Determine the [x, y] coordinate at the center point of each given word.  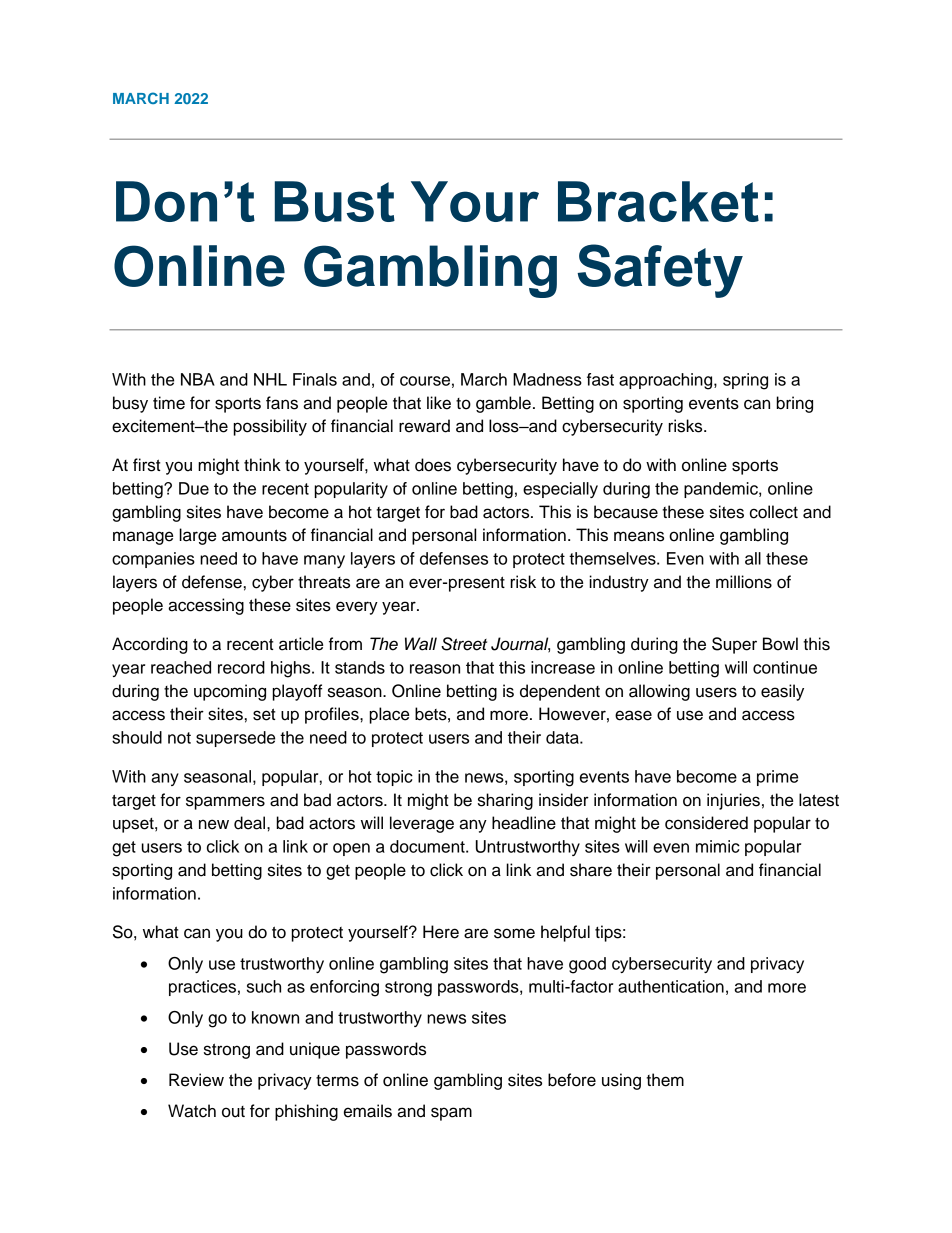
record [241, 667]
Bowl [780, 644]
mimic [718, 846]
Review [196, 1080]
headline [524, 823]
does [433, 465]
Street [464, 644]
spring [745, 381]
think [262, 464]
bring [795, 404]
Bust [335, 201]
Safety [660, 271]
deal [251, 823]
